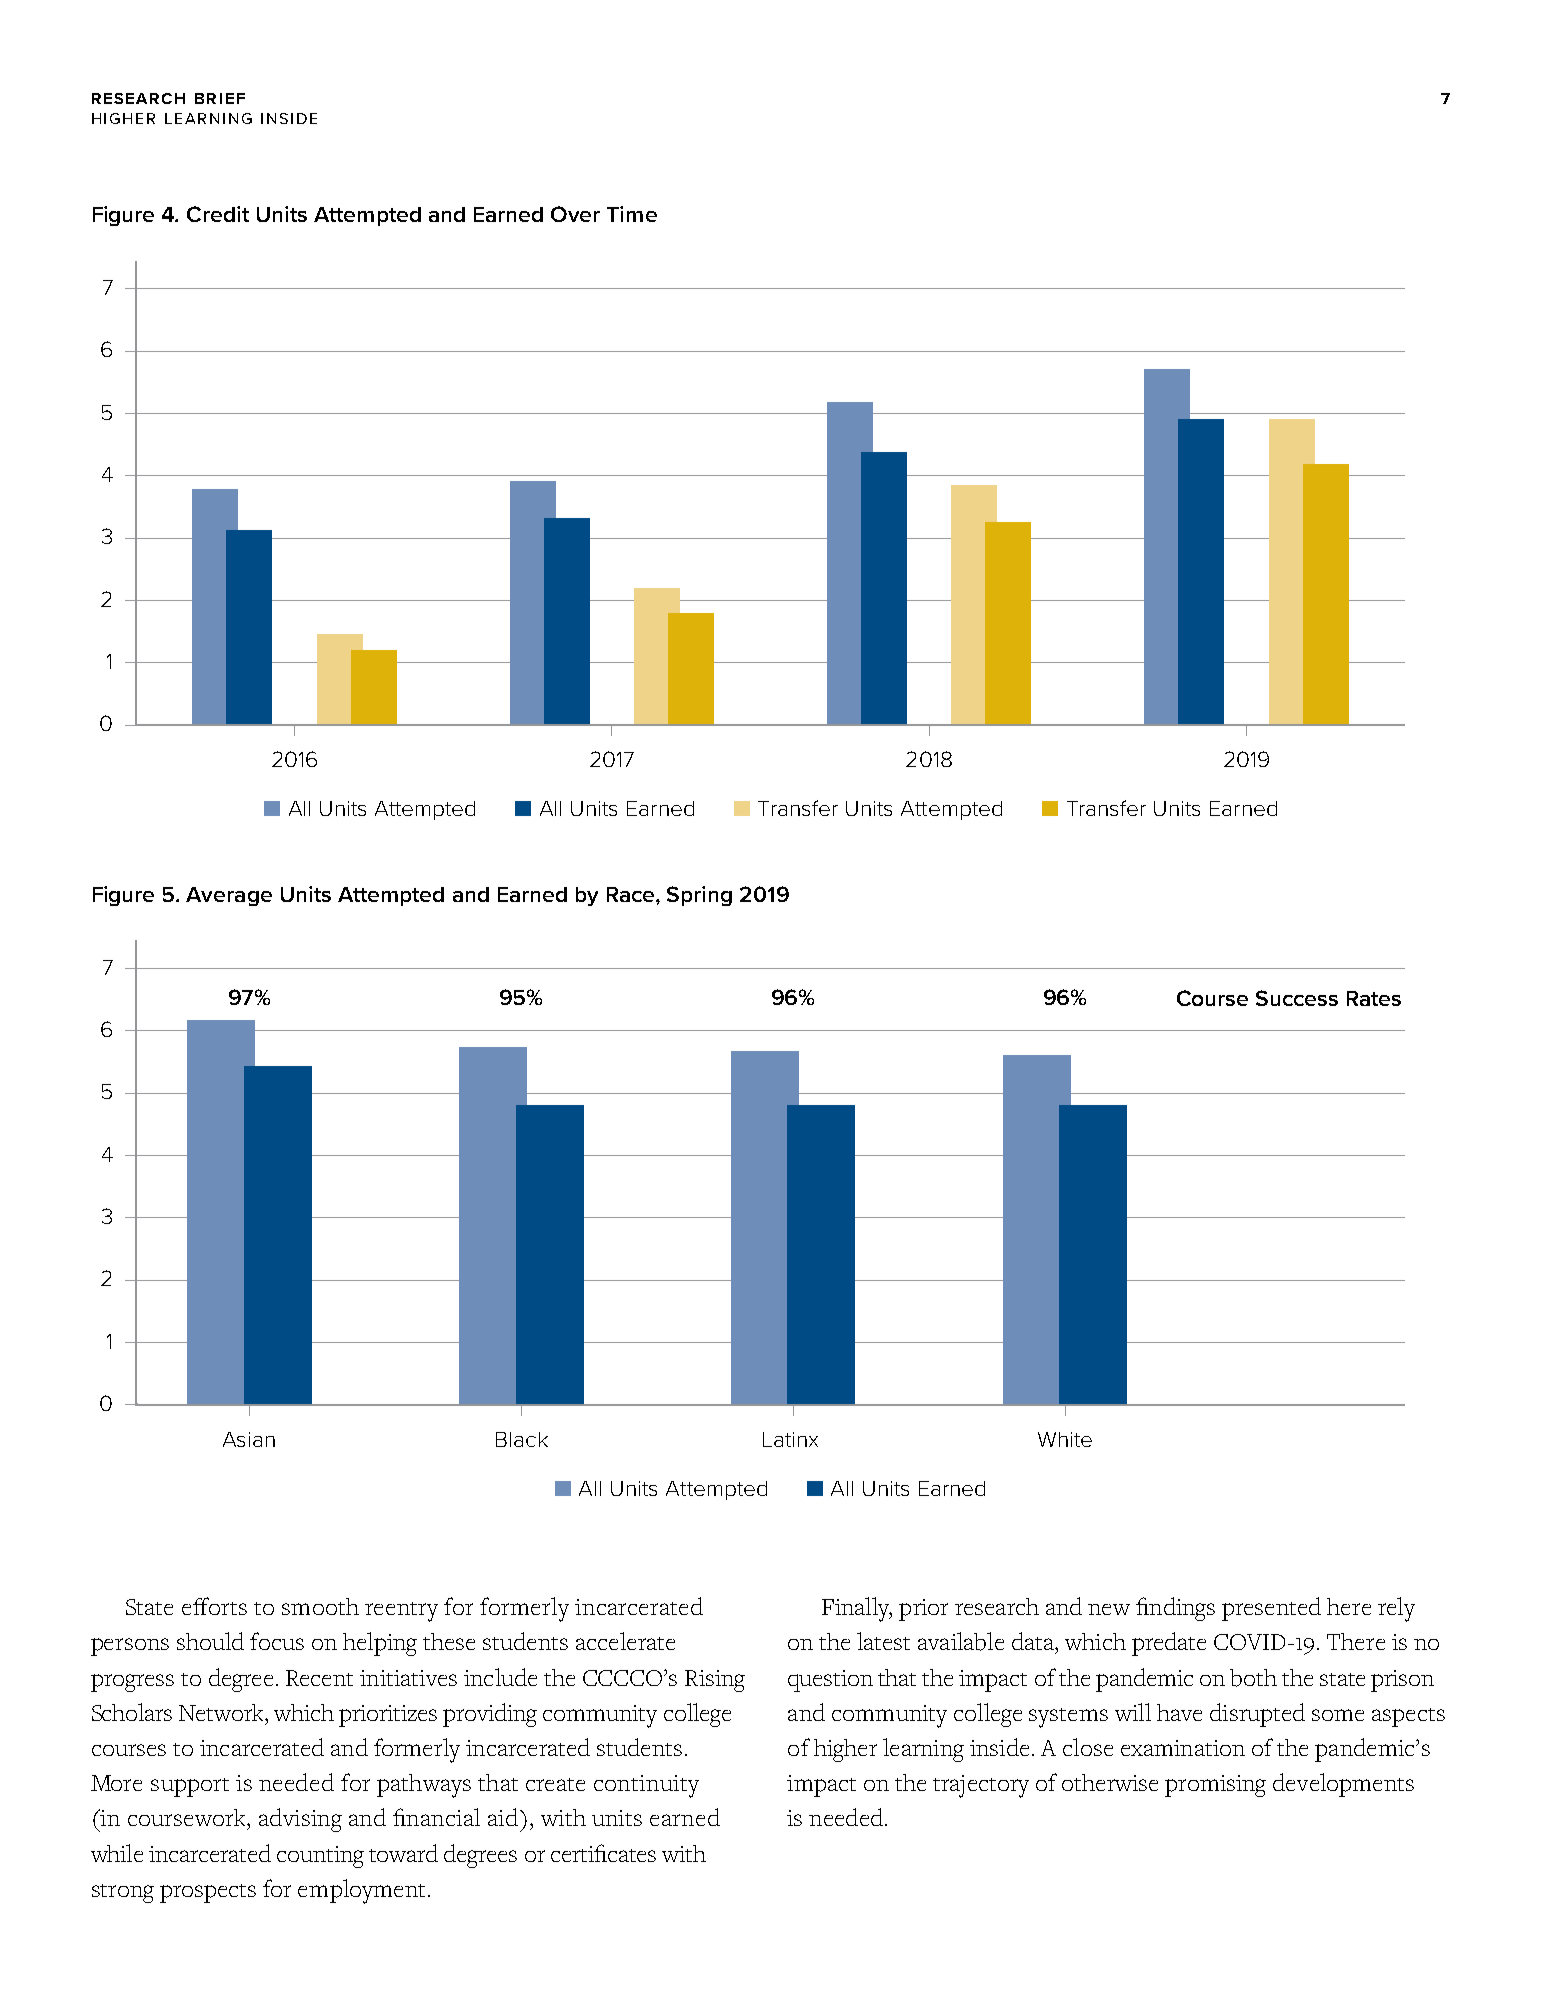 Image resolution: width=1541 pixels, height=1994 pixels. I want to click on Spring, so click(699, 896).
